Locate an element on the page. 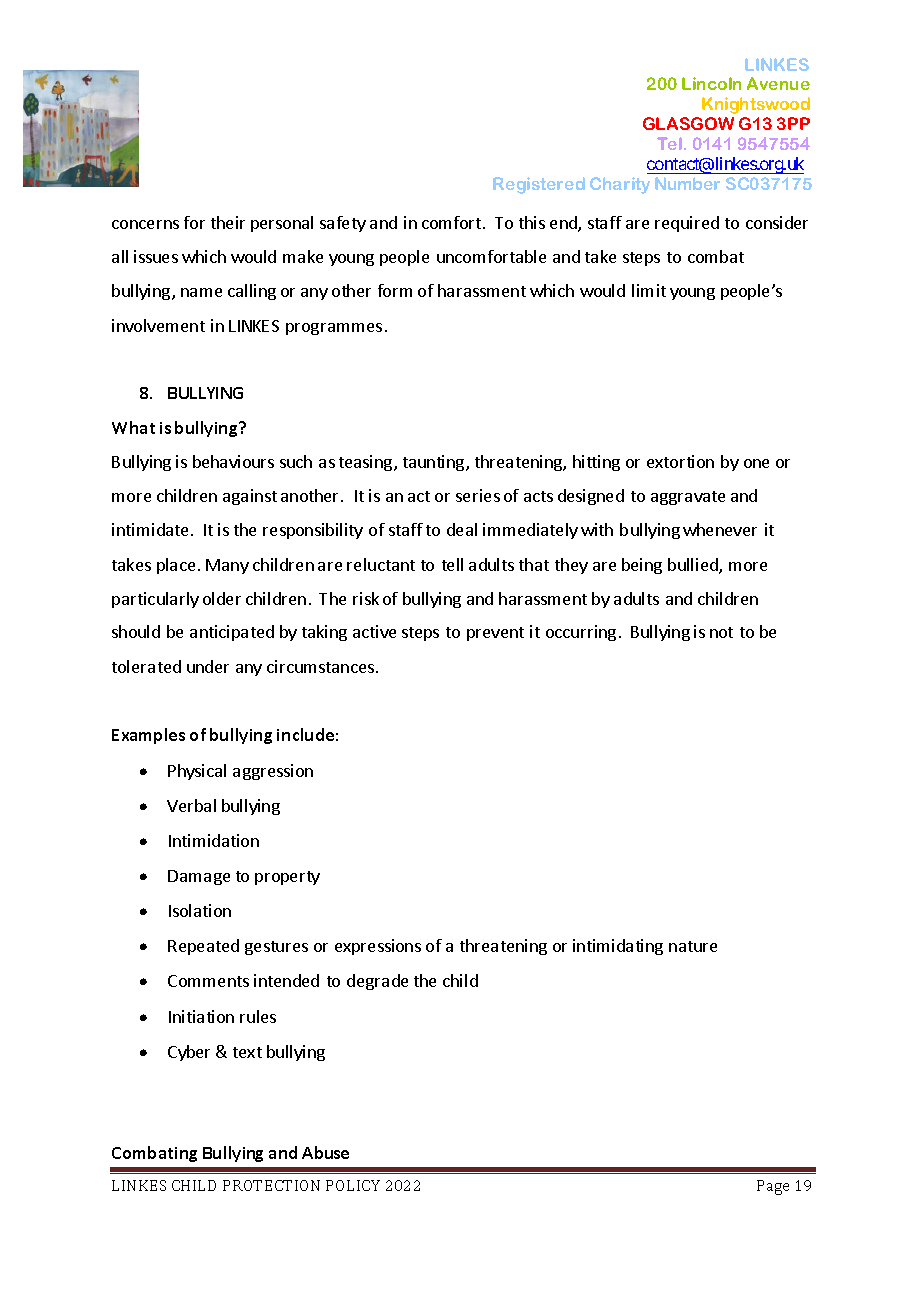 The image size is (924, 1308). PROTECTION is located at coordinates (271, 1185).
